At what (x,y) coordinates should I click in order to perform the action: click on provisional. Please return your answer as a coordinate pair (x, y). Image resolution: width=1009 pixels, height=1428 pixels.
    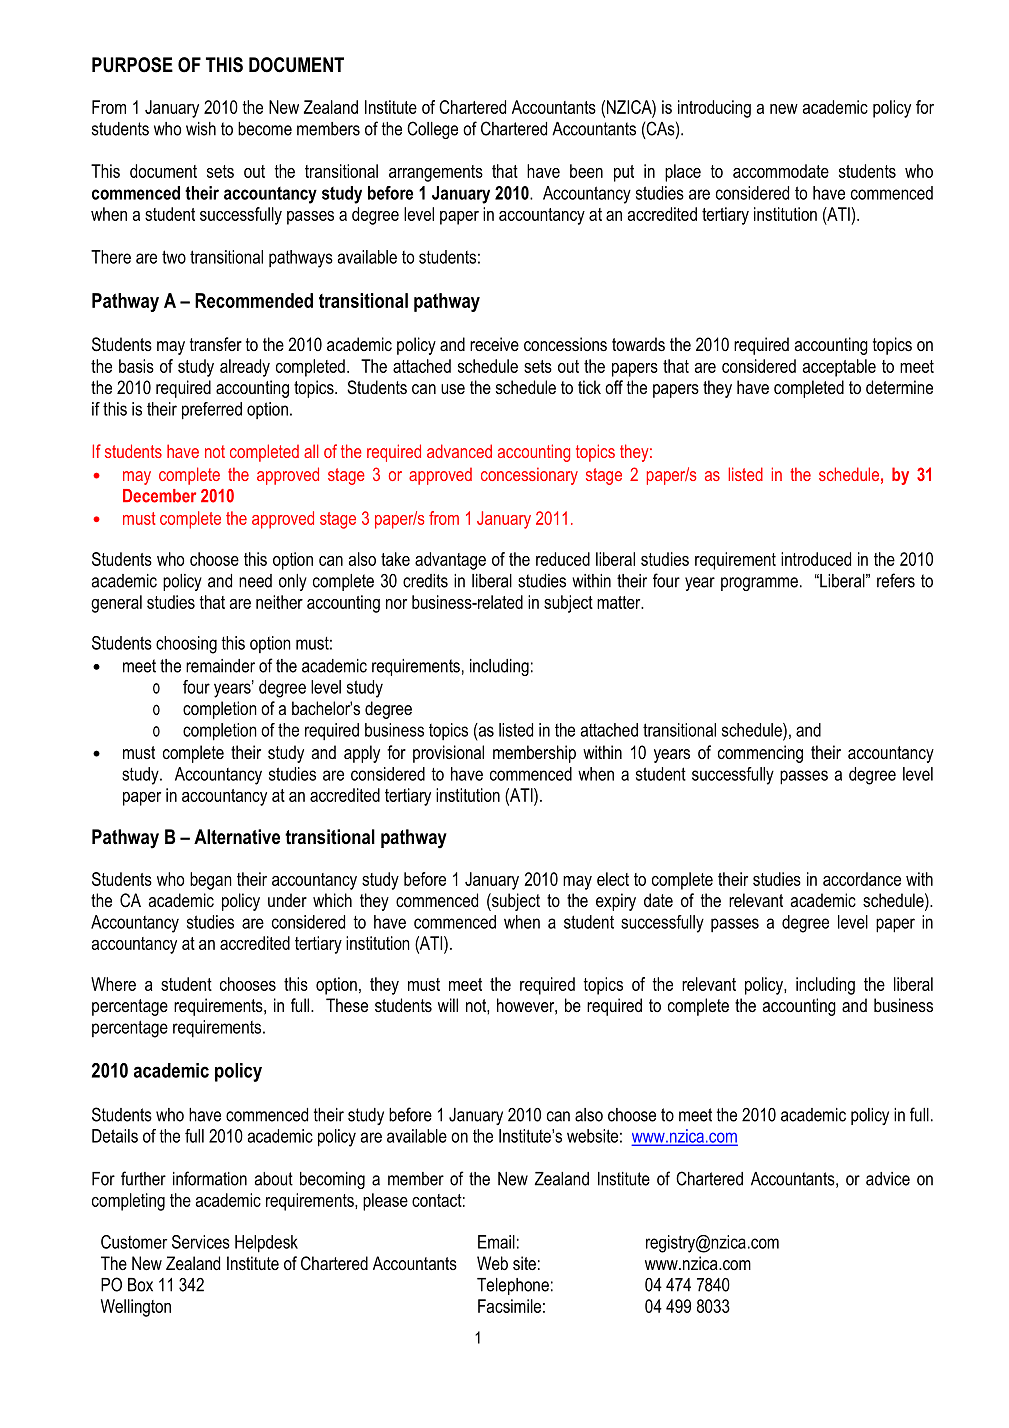
    Looking at the image, I should click on (448, 754).
